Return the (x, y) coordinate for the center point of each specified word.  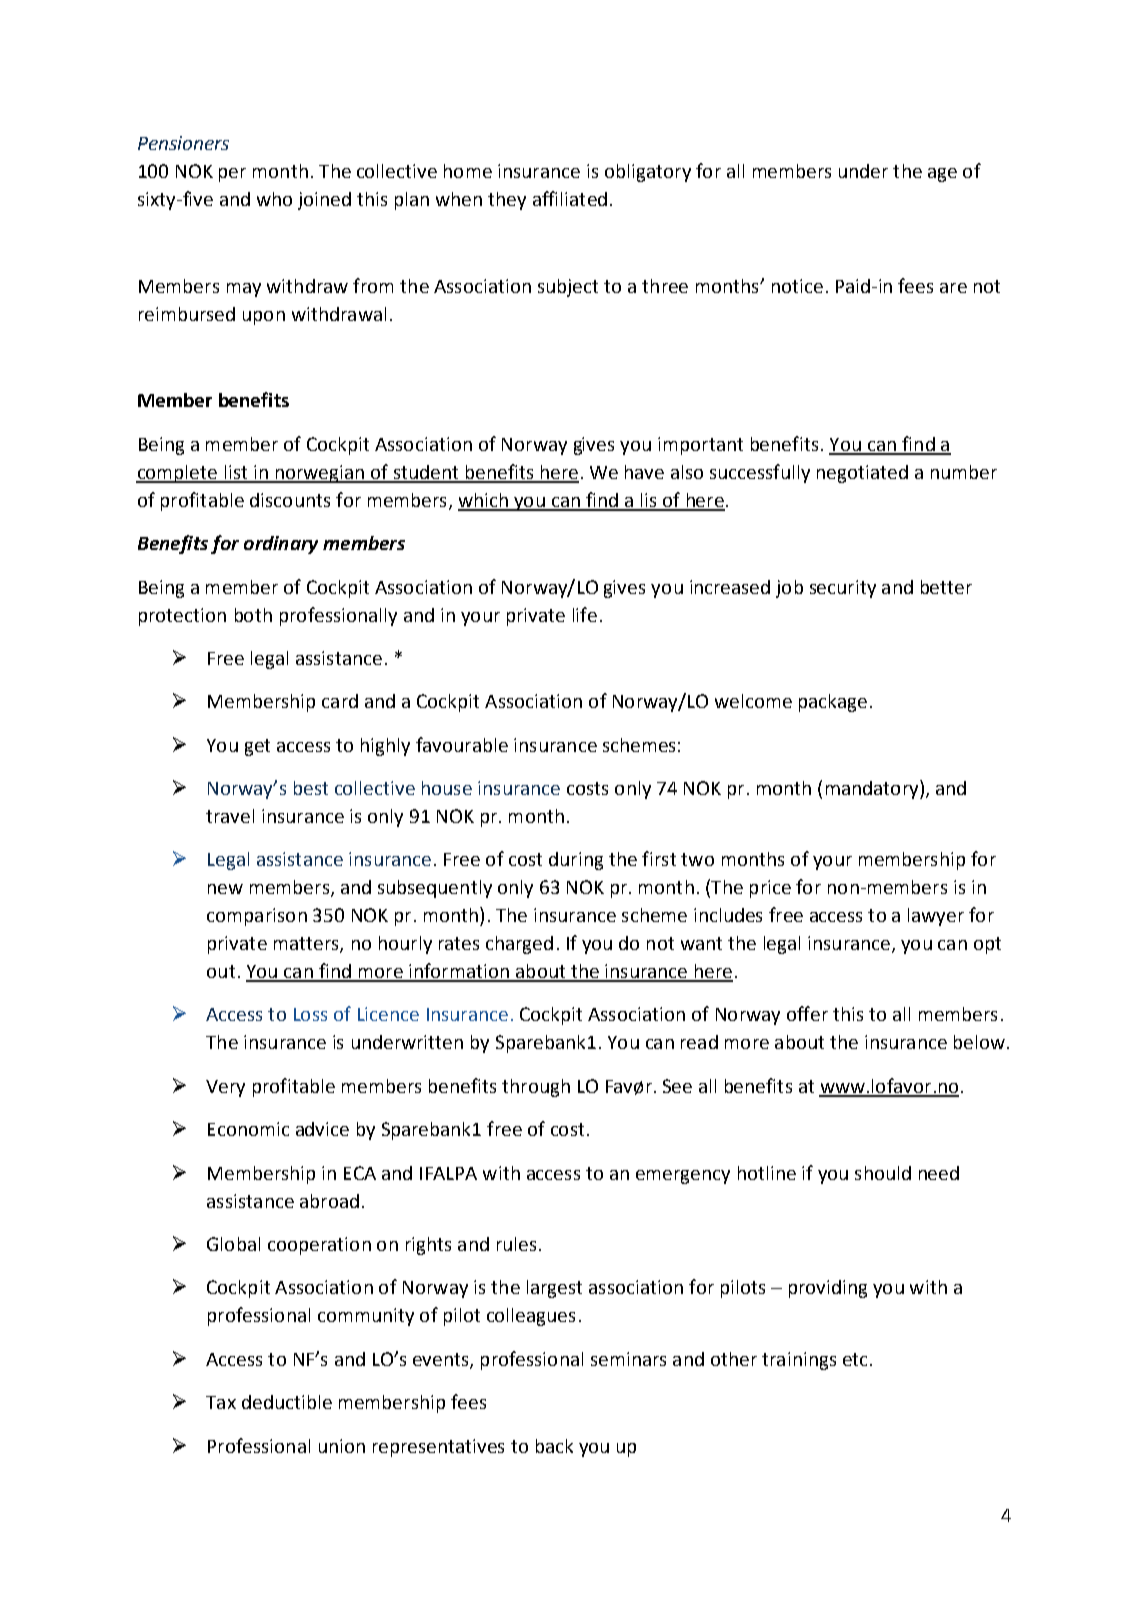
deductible (287, 1402)
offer (807, 1013)
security (843, 589)
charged (519, 945)
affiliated (570, 198)
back (554, 1446)
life (585, 614)
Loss (310, 1014)
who (274, 199)
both (253, 615)
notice (797, 286)
